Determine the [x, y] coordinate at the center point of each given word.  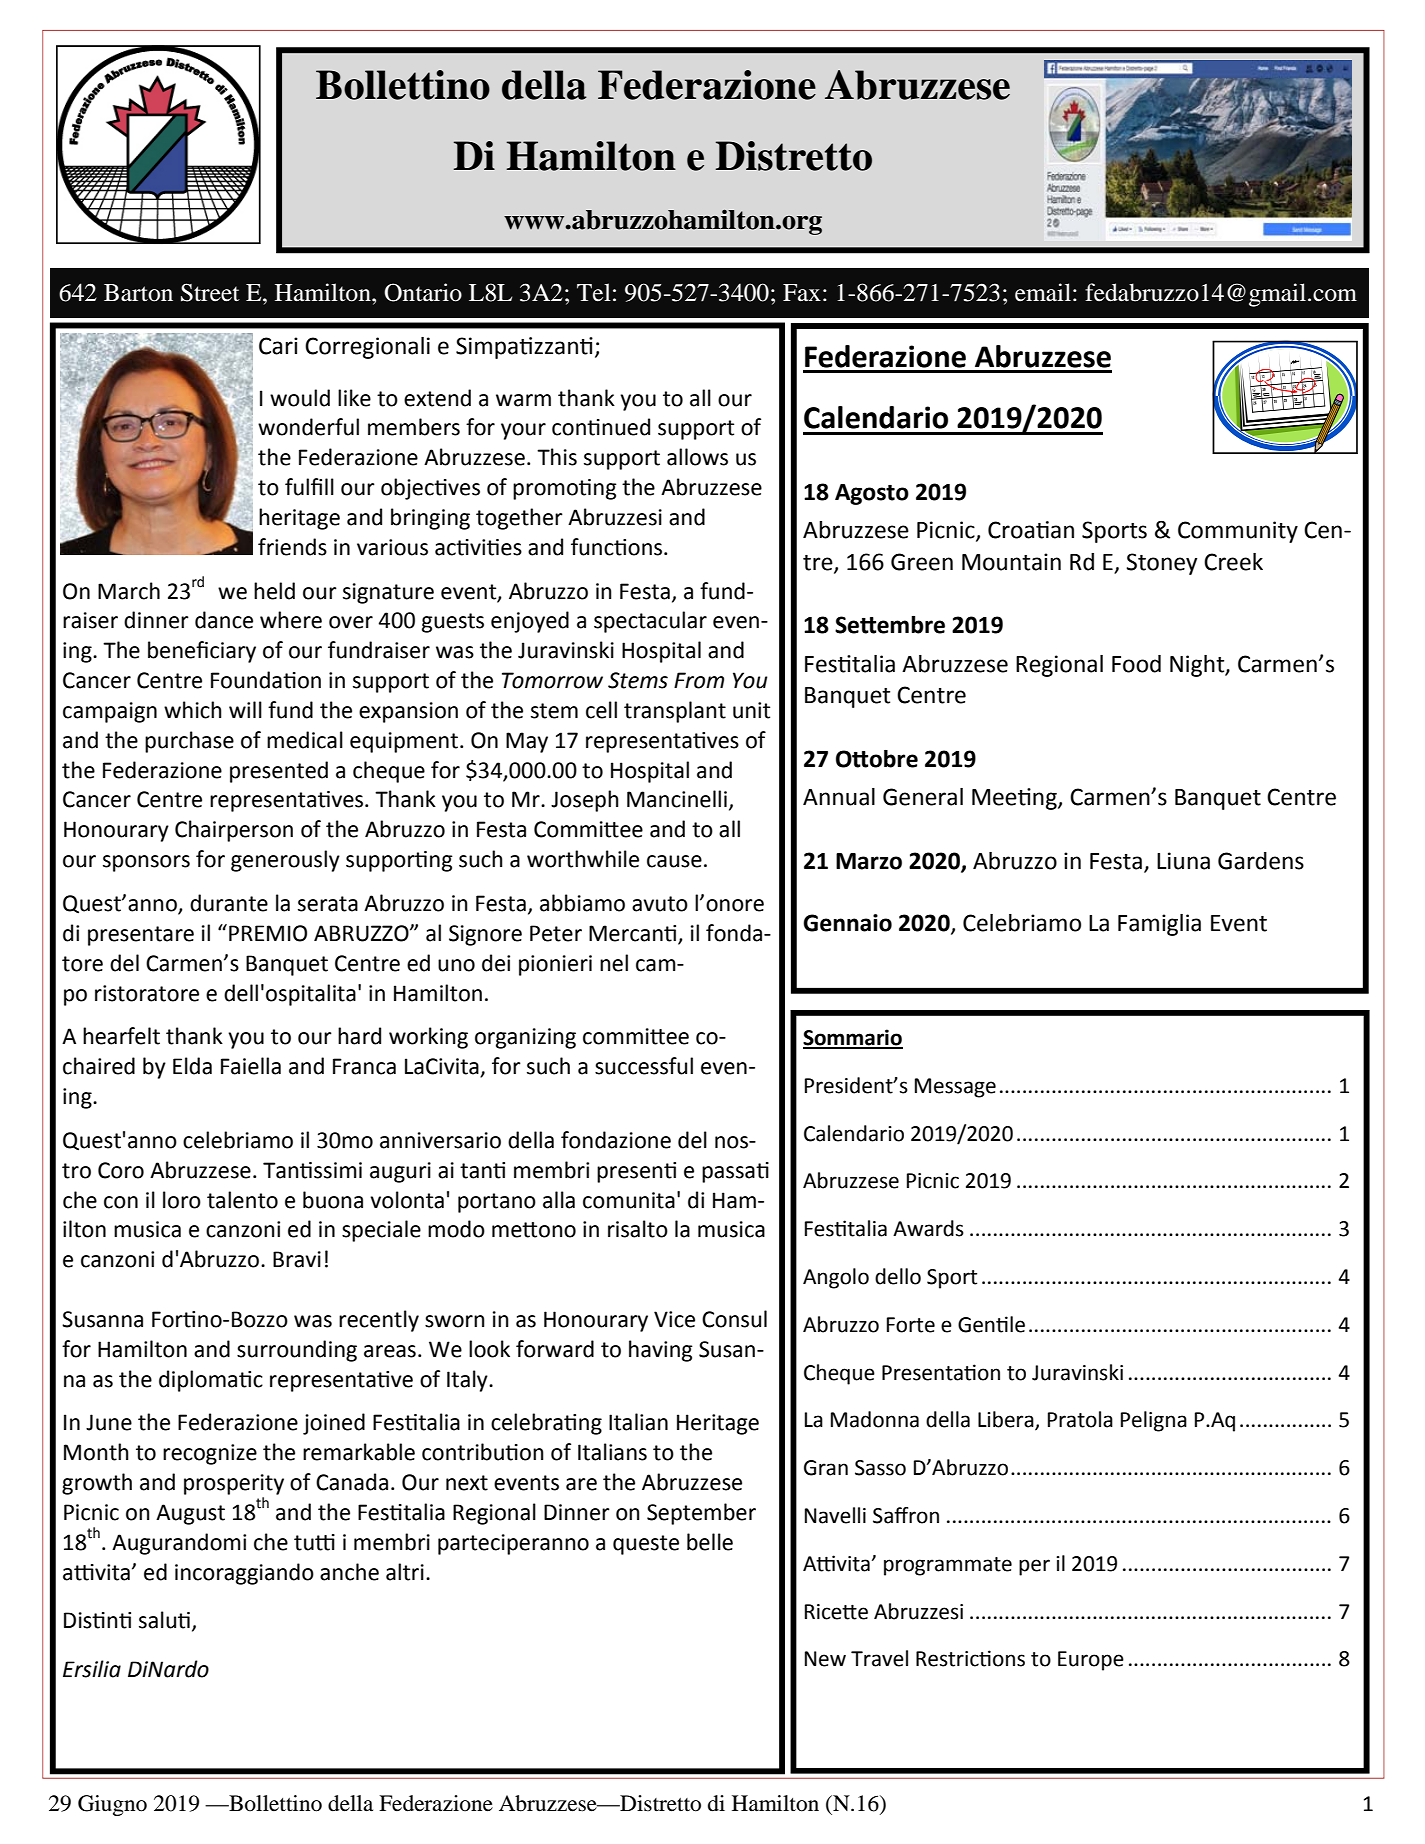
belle [710, 1542]
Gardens [1261, 861]
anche [349, 1572]
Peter [556, 933]
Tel [594, 292]
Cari [278, 346]
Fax [802, 293]
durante [229, 903]
